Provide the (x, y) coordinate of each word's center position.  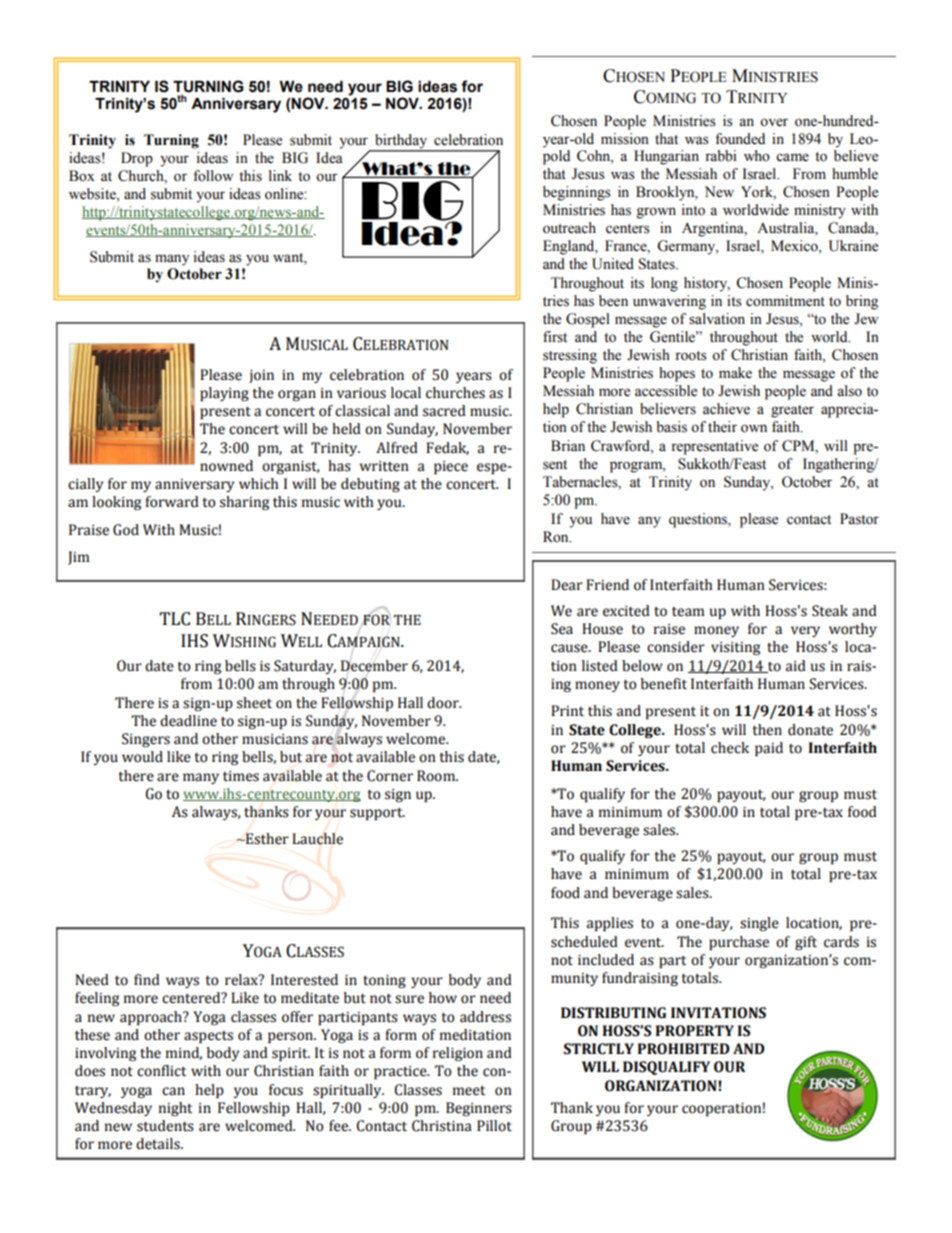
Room (437, 776)
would (142, 757)
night (175, 1109)
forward (172, 502)
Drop (137, 159)
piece (451, 467)
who (757, 156)
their (722, 427)
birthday (401, 142)
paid (769, 749)
